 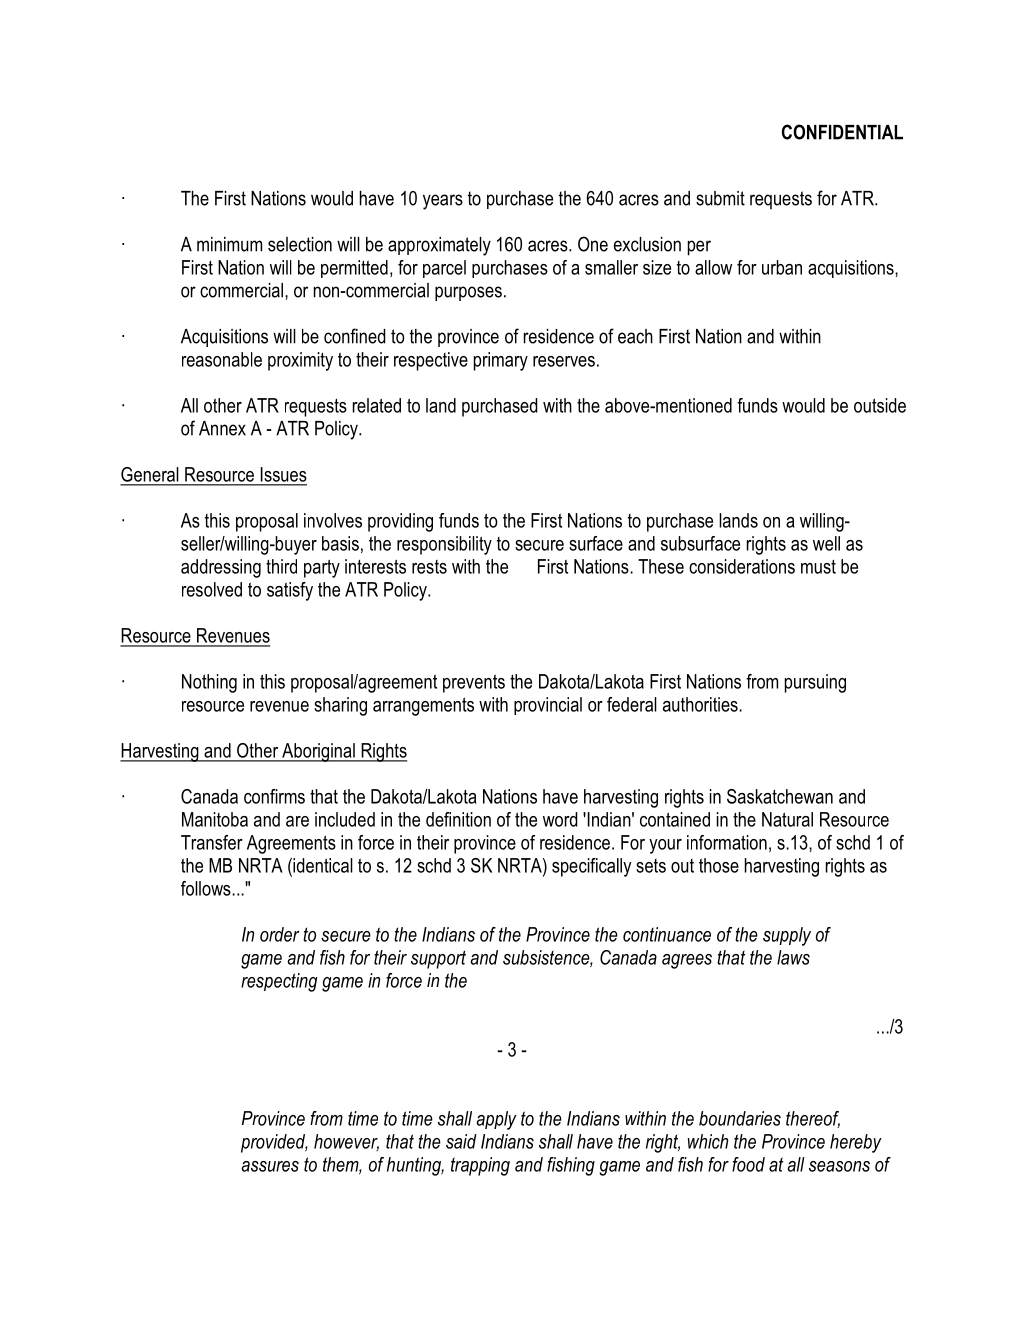 What do you see at coordinates (290, 591) in the image?
I see `satisfy` at bounding box center [290, 591].
